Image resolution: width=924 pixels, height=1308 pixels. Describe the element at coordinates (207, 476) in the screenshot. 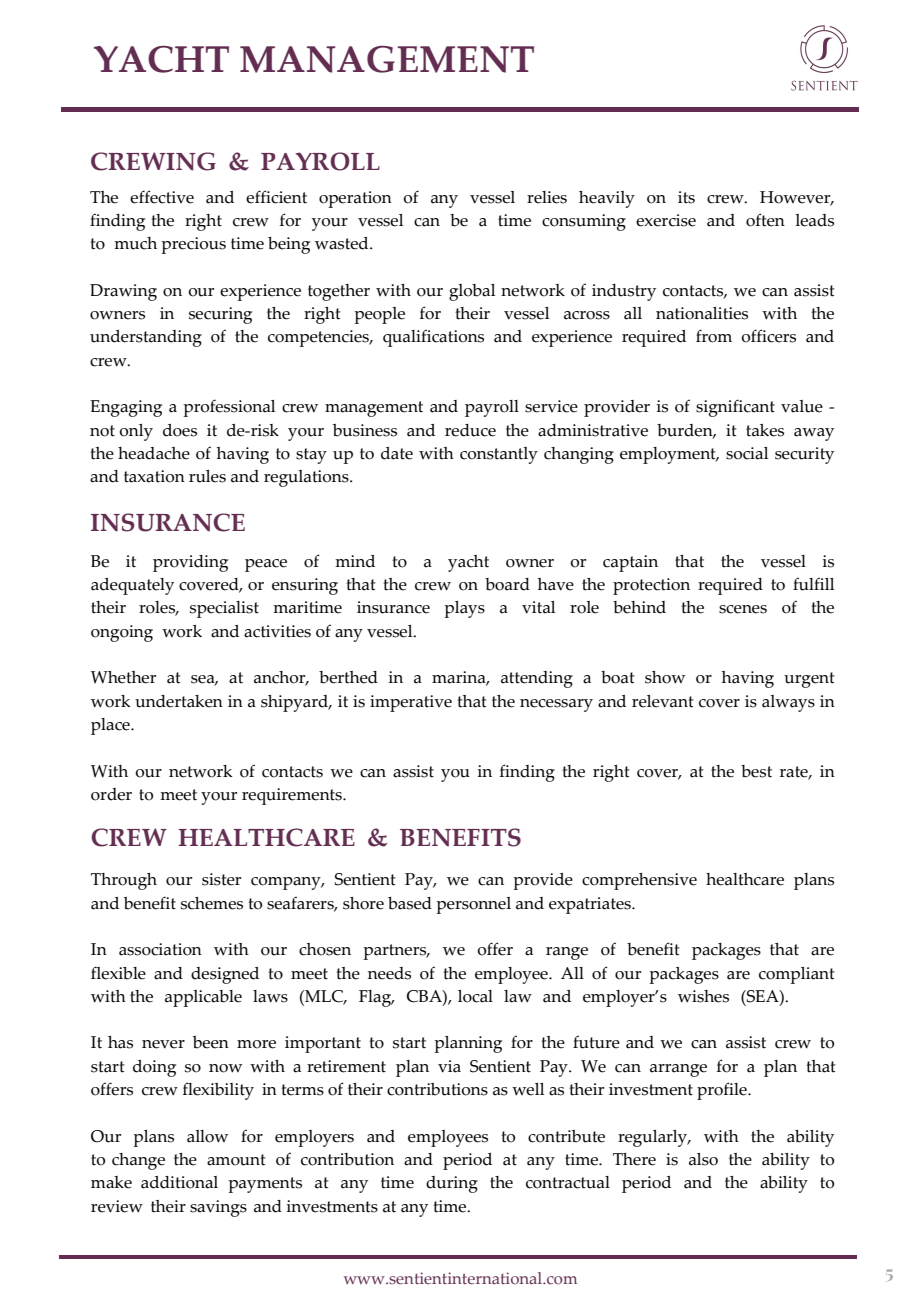

I see `rules` at that location.
